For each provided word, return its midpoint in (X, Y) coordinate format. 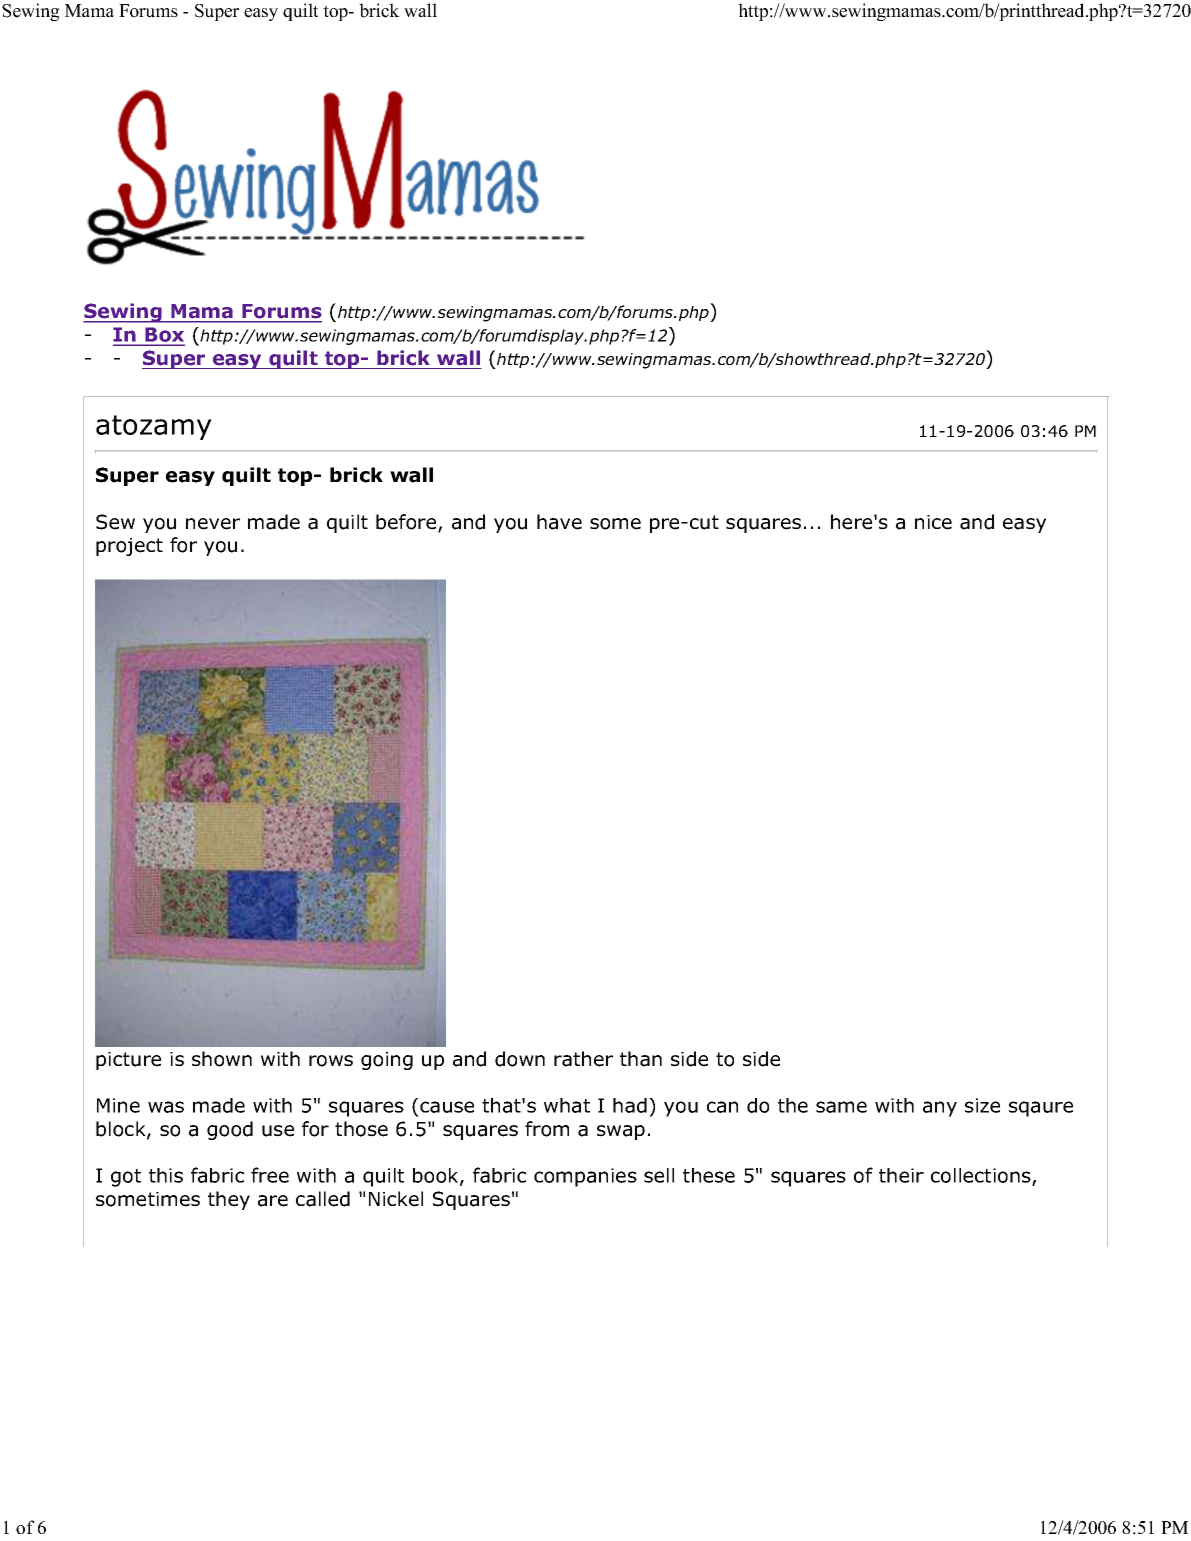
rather (583, 1059)
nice (933, 522)
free (270, 1175)
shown (222, 1059)
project (129, 547)
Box (164, 336)
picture (128, 1061)
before (407, 523)
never (213, 524)
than (641, 1059)
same (841, 1107)
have (559, 522)
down (520, 1059)
